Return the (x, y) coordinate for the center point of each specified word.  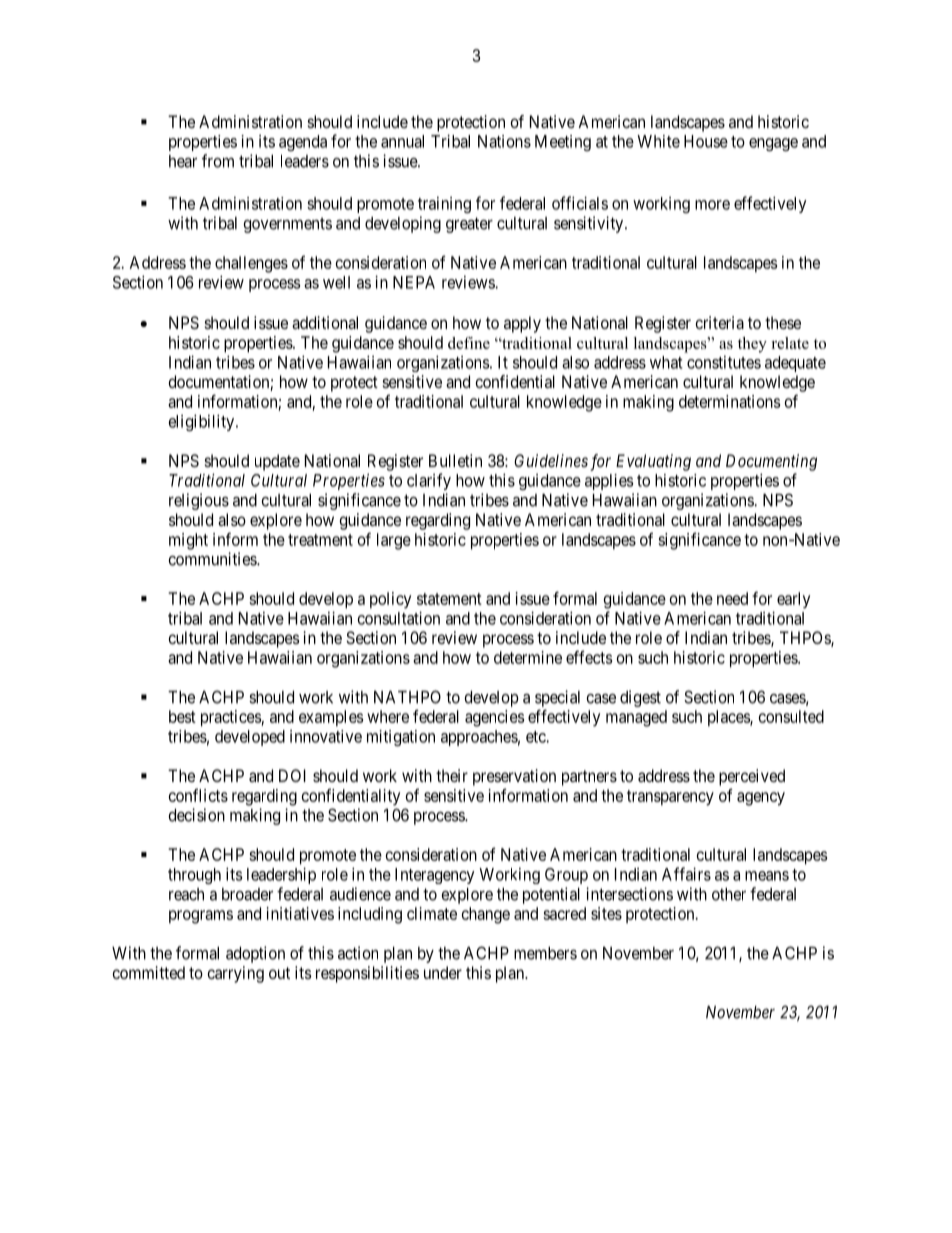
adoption (255, 954)
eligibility (203, 422)
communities (213, 559)
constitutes (724, 362)
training (444, 205)
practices (231, 718)
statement (449, 599)
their (452, 775)
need (732, 598)
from (218, 161)
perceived (752, 777)
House (706, 141)
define (469, 343)
